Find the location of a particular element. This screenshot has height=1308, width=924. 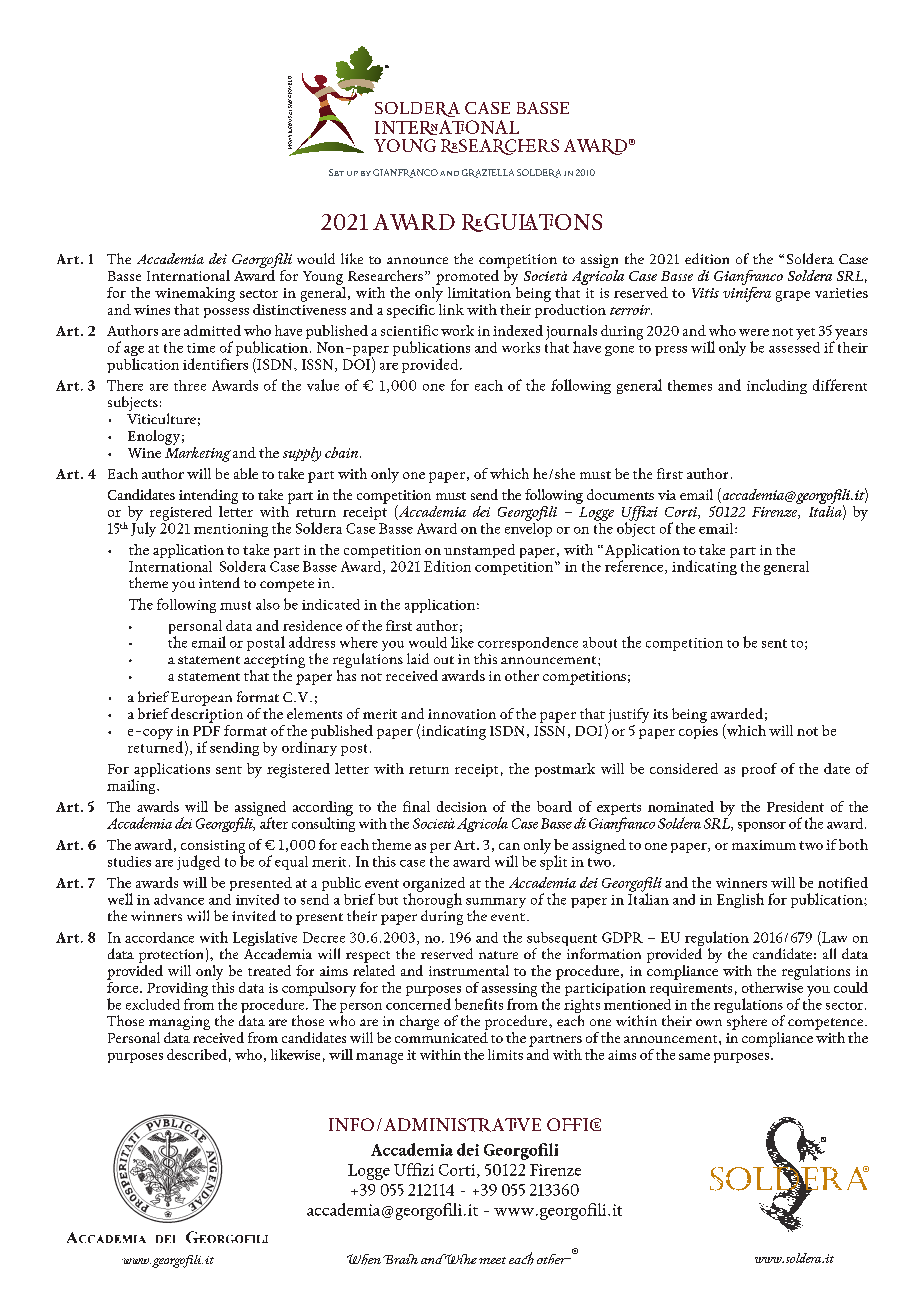

grape is located at coordinates (793, 296).
